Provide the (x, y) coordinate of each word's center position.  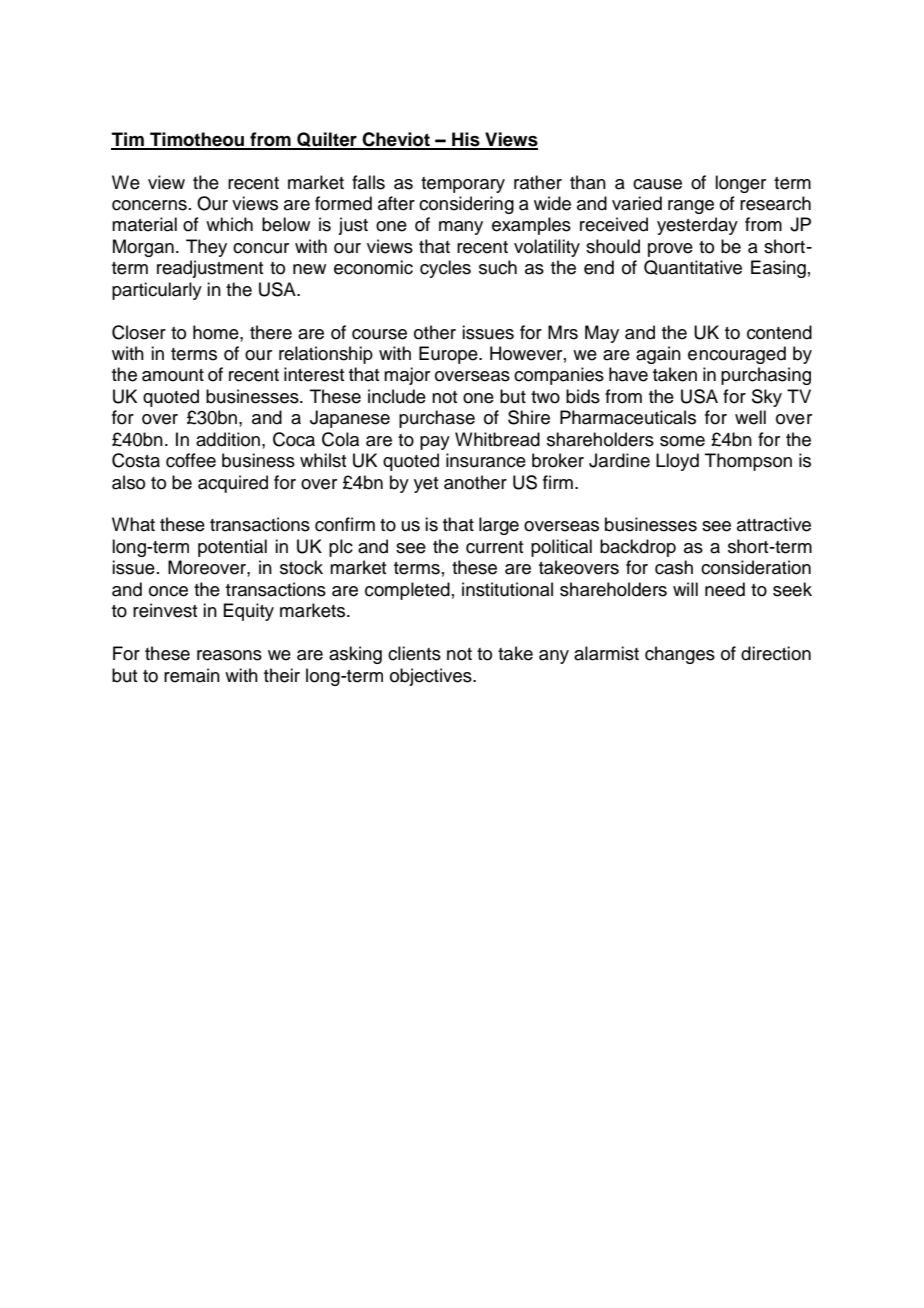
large (499, 526)
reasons (229, 655)
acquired (233, 484)
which (229, 224)
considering (466, 205)
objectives (432, 677)
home (217, 332)
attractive (774, 524)
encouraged (737, 355)
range (691, 207)
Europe (449, 355)
